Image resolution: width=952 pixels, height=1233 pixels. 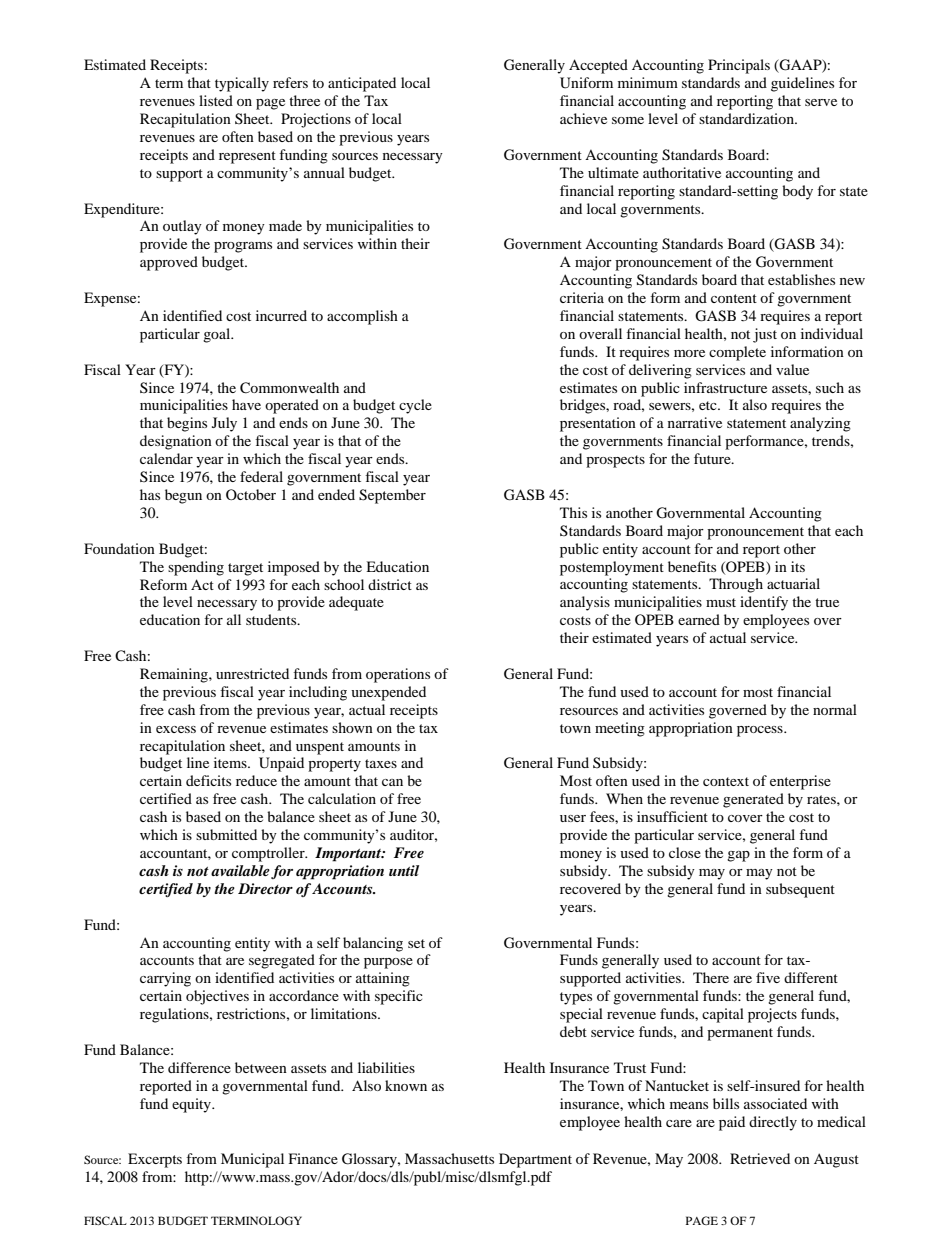 I want to click on Principals, so click(x=739, y=66).
